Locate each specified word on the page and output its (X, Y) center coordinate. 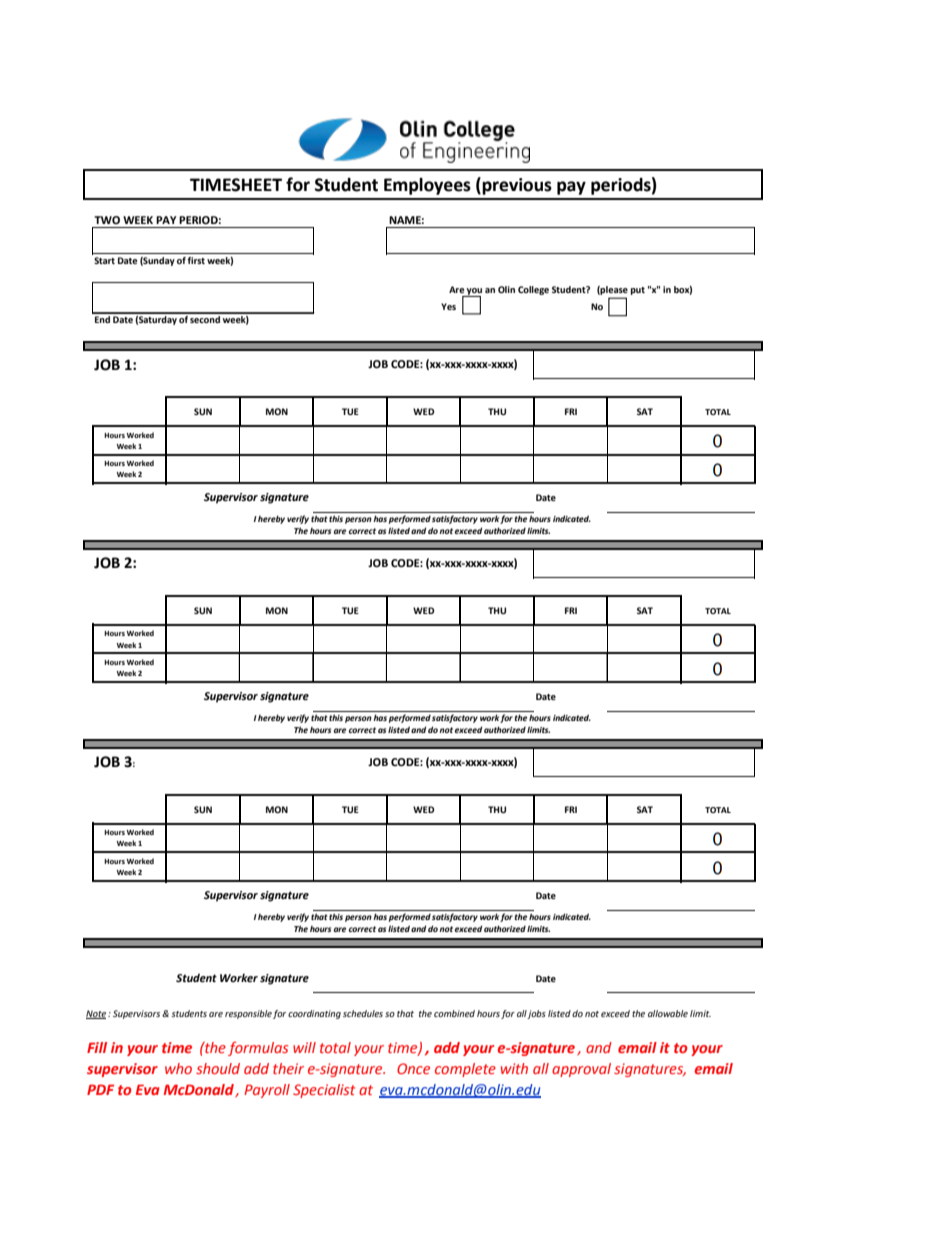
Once (413, 1068)
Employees (427, 186)
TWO (107, 220)
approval (581, 1070)
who (178, 1068)
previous (517, 186)
